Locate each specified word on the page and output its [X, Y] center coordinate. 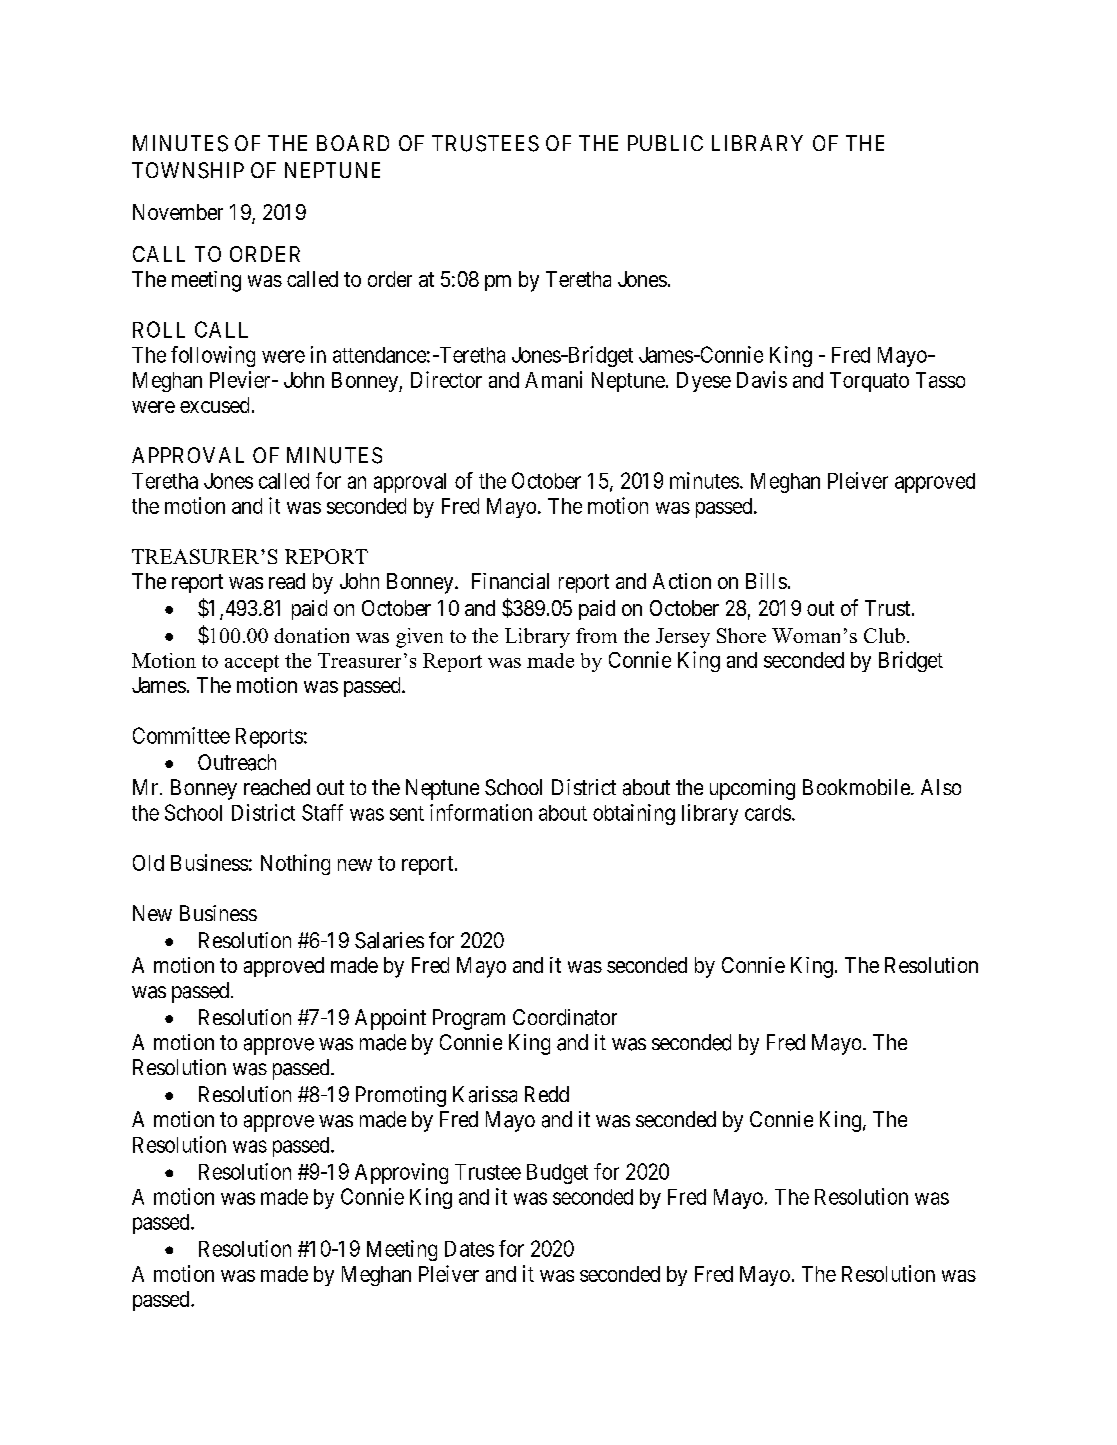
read [287, 581]
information [481, 812]
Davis [762, 379]
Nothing [295, 864]
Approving [401, 1173]
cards [768, 813]
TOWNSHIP [188, 170]
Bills [766, 581]
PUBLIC [665, 143]
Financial [510, 581]
